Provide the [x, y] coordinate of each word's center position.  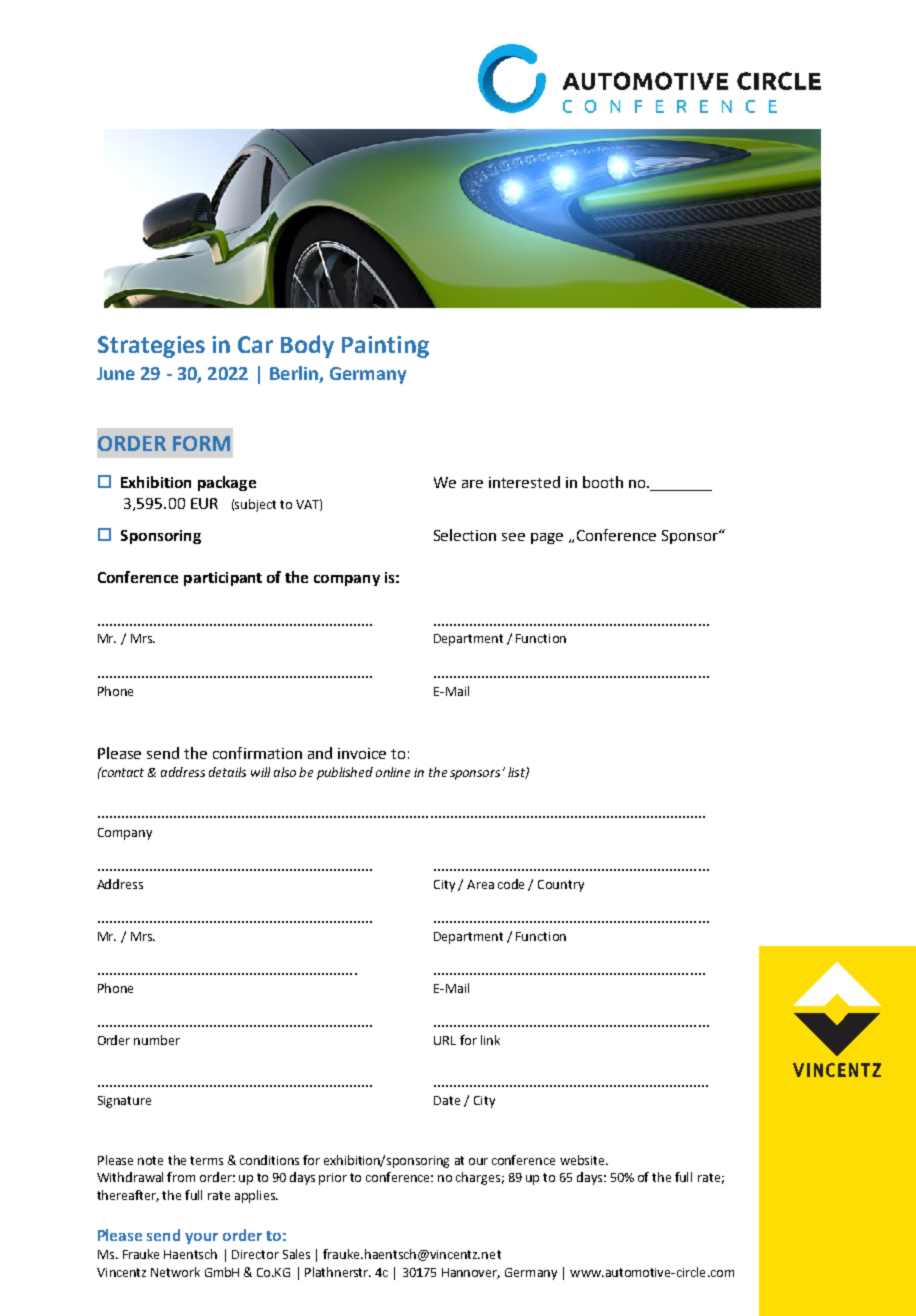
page [547, 538]
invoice [362, 753]
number [157, 1040]
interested [524, 482]
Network [175, 1272]
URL [445, 1040]
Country [561, 886]
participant [223, 579]
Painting [385, 347]
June [116, 373]
